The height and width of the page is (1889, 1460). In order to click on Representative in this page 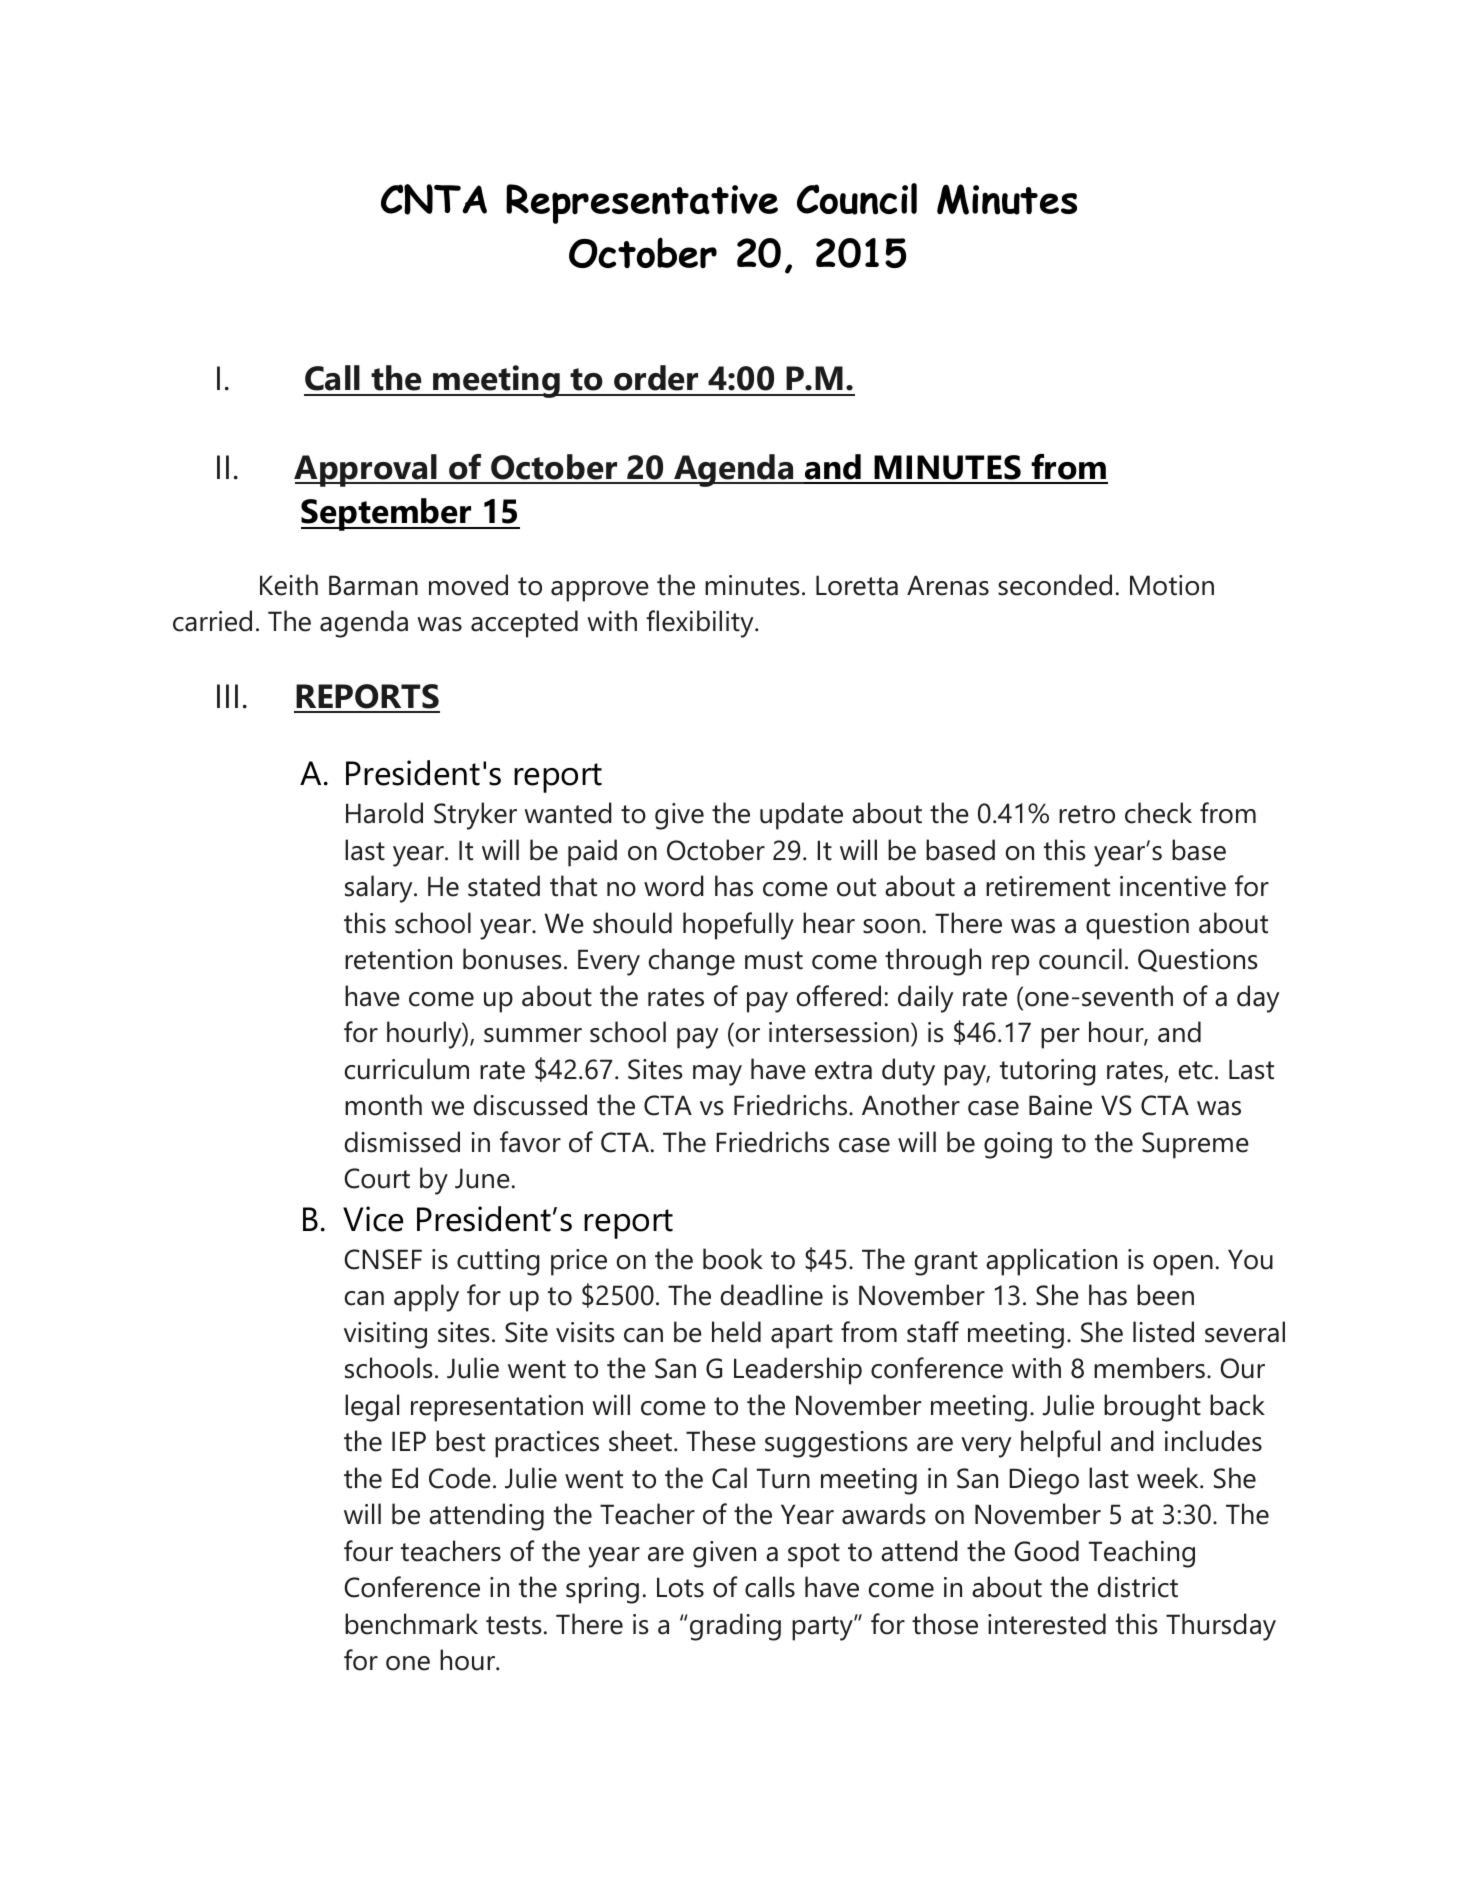, I will do `click(642, 204)`.
